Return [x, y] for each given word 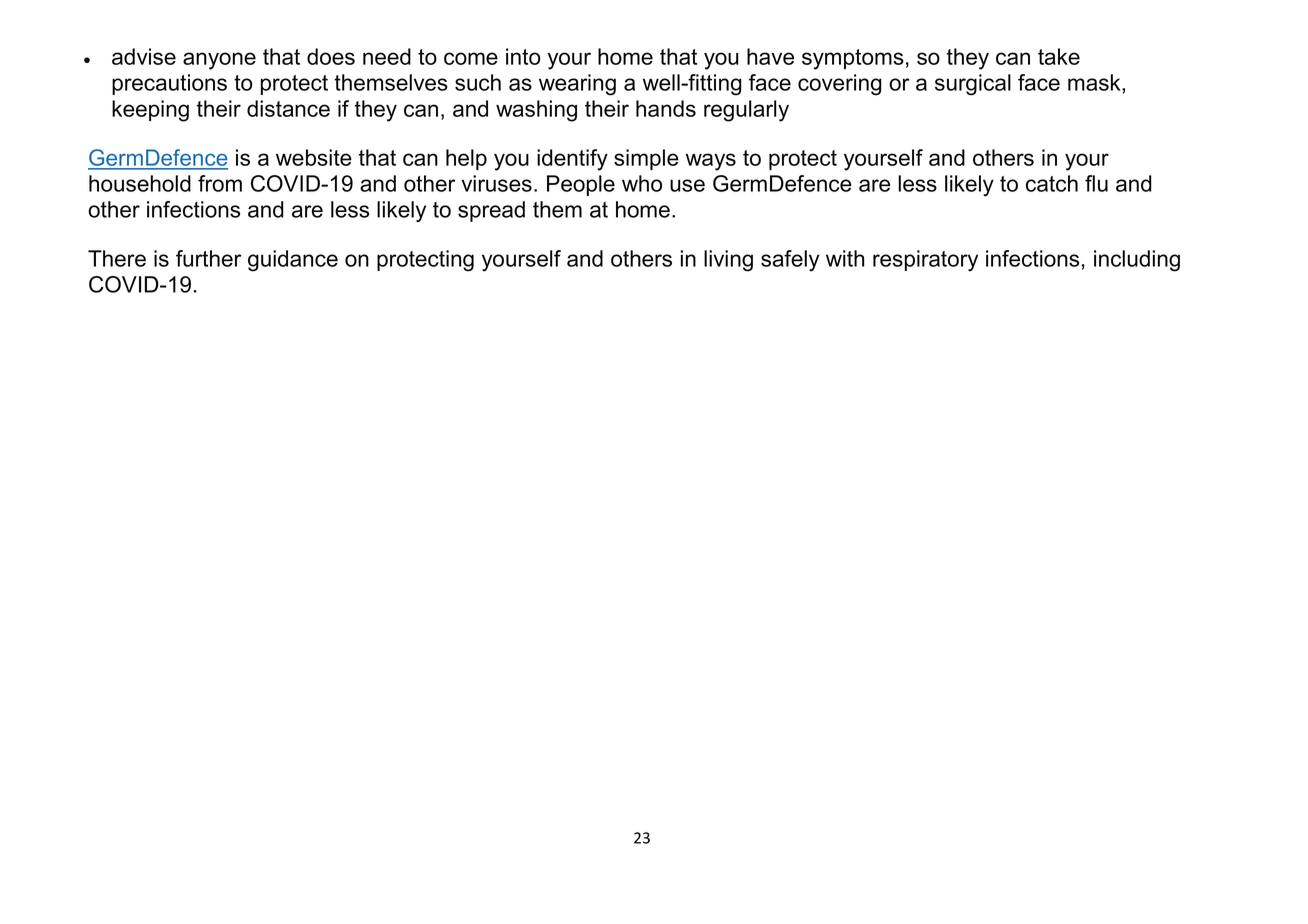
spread [491, 211]
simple [646, 159]
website [314, 157]
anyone [219, 61]
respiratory [925, 261]
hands [666, 108]
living [728, 261]
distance [288, 108]
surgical [973, 85]
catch [1052, 183]
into [523, 56]
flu [1096, 183]
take [1059, 56]
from [220, 183]
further [208, 258]
